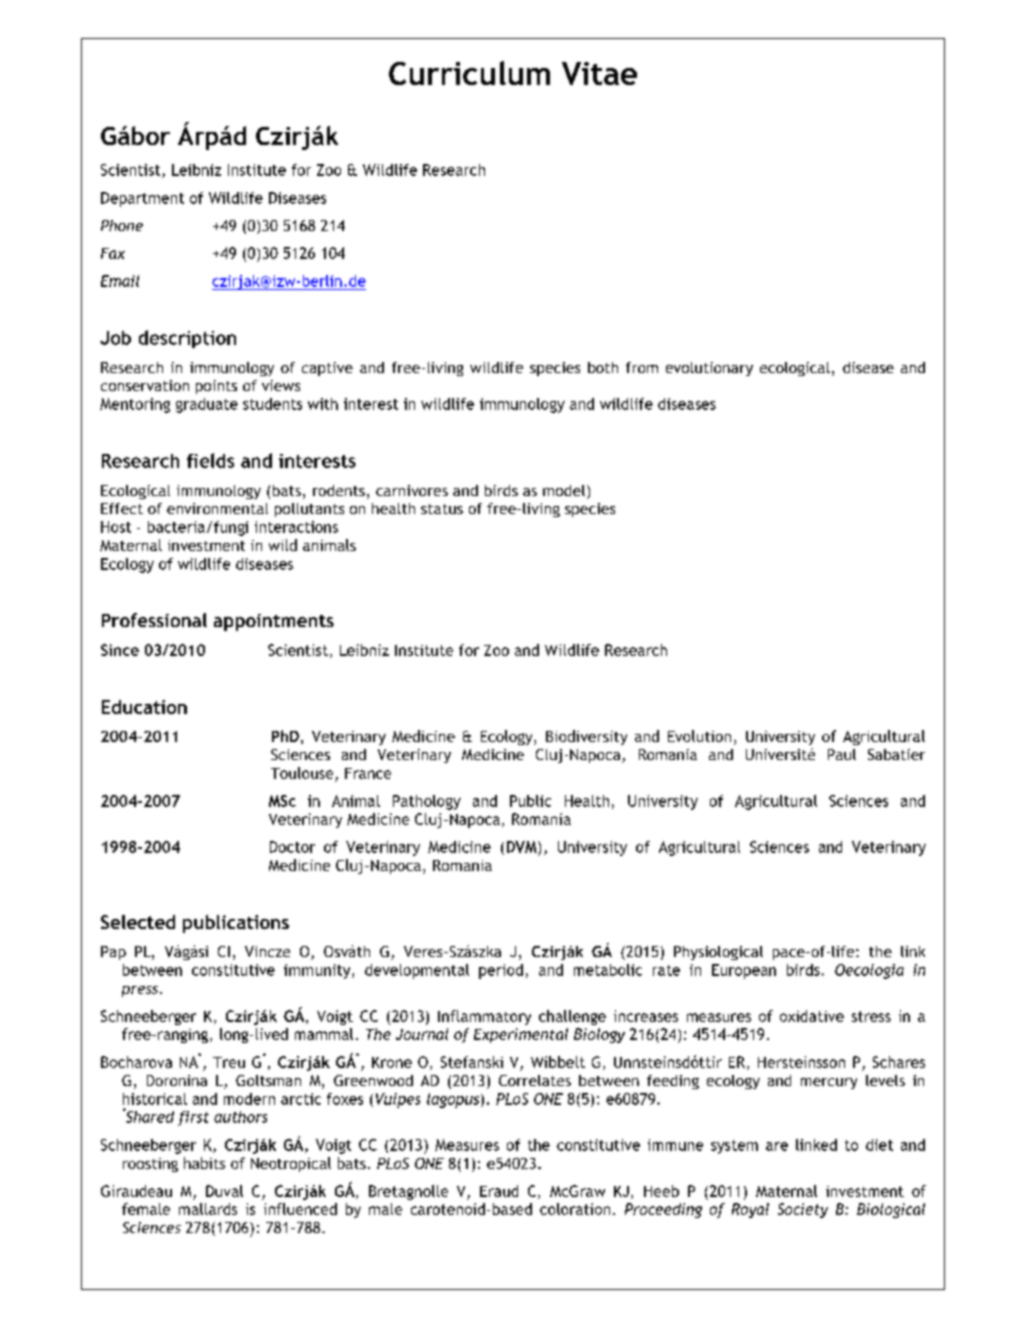 This screenshot has width=1027, height=1329. What do you see at coordinates (469, 73) in the screenshot?
I see `Curriculum` at bounding box center [469, 73].
